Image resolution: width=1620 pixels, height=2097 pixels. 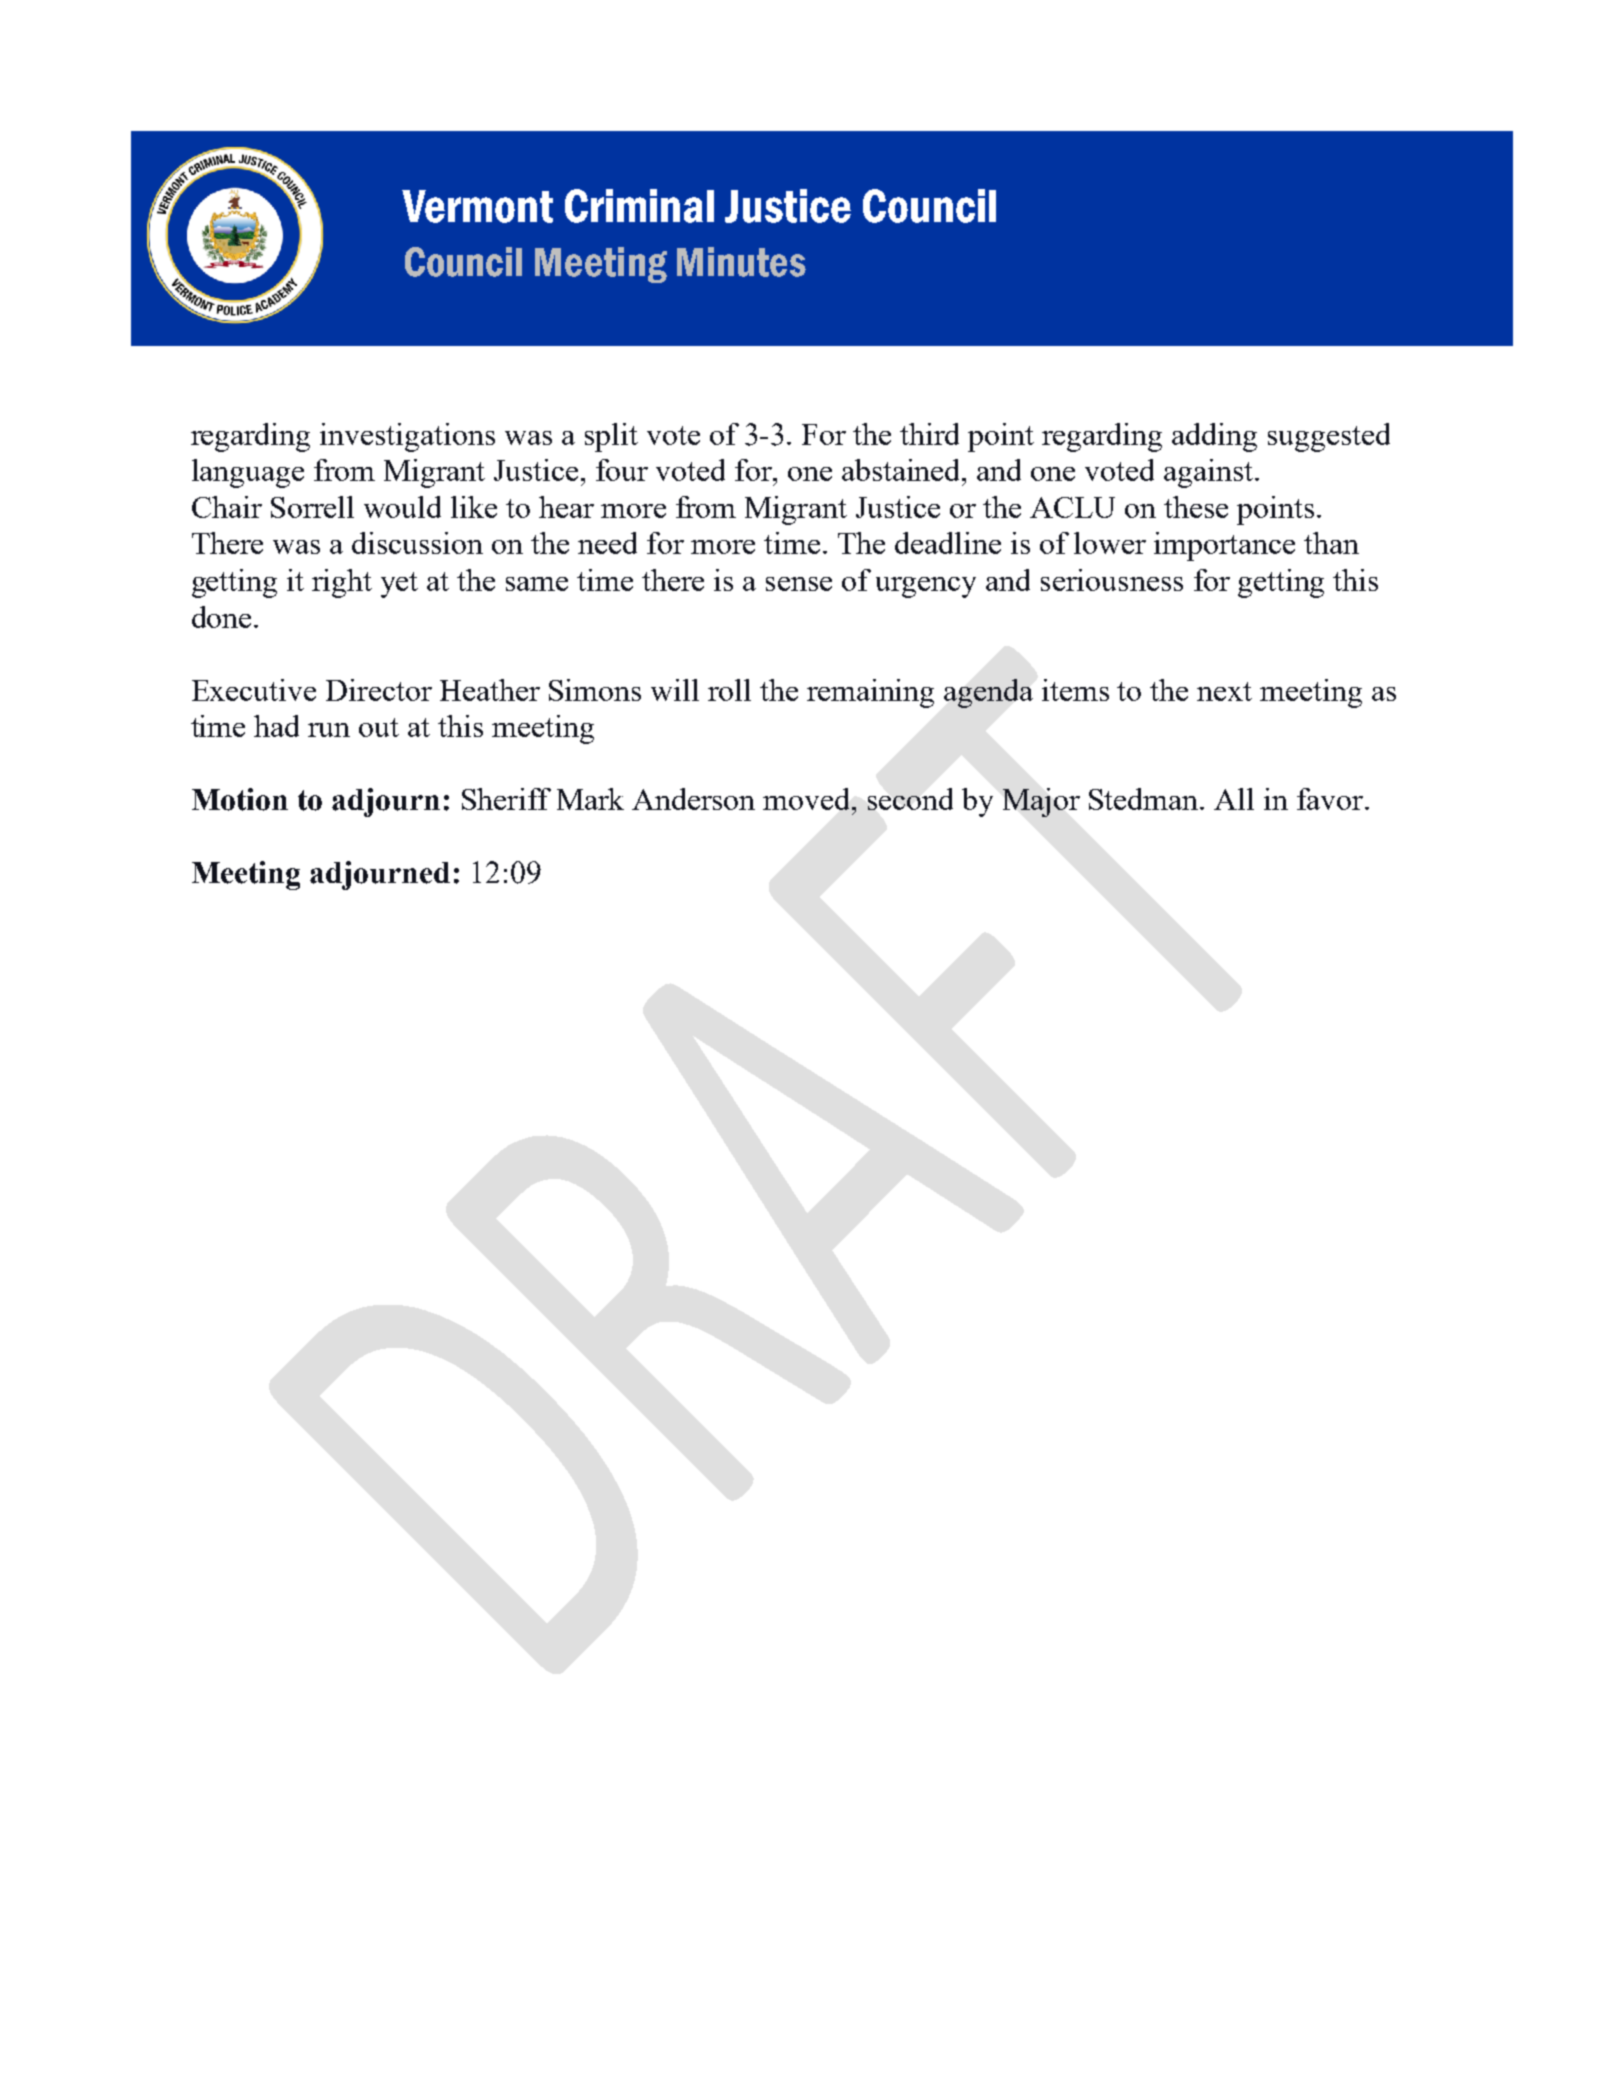 What do you see at coordinates (477, 206) in the image?
I see `Vermont` at bounding box center [477, 206].
